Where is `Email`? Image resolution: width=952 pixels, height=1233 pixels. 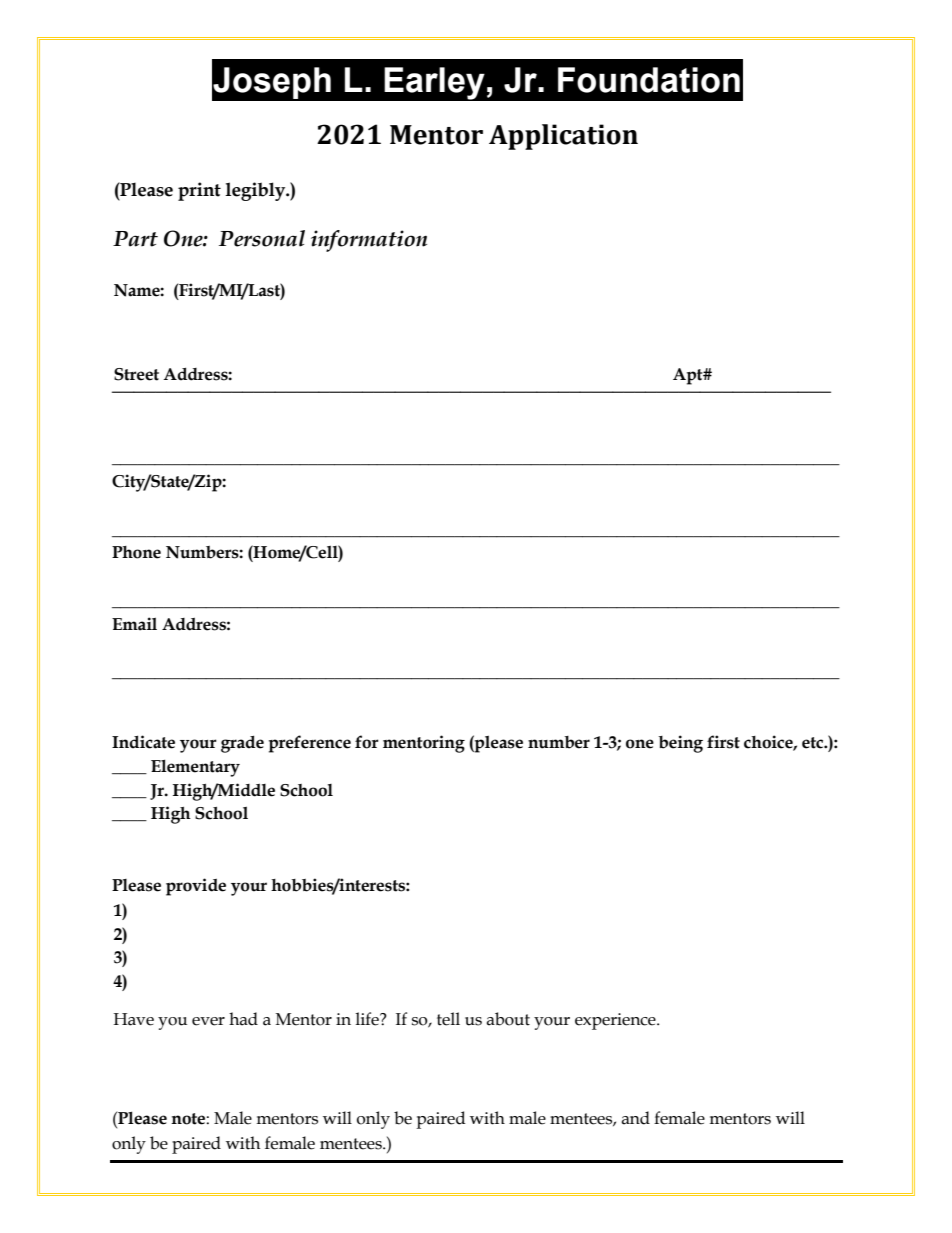
Email is located at coordinates (134, 624).
